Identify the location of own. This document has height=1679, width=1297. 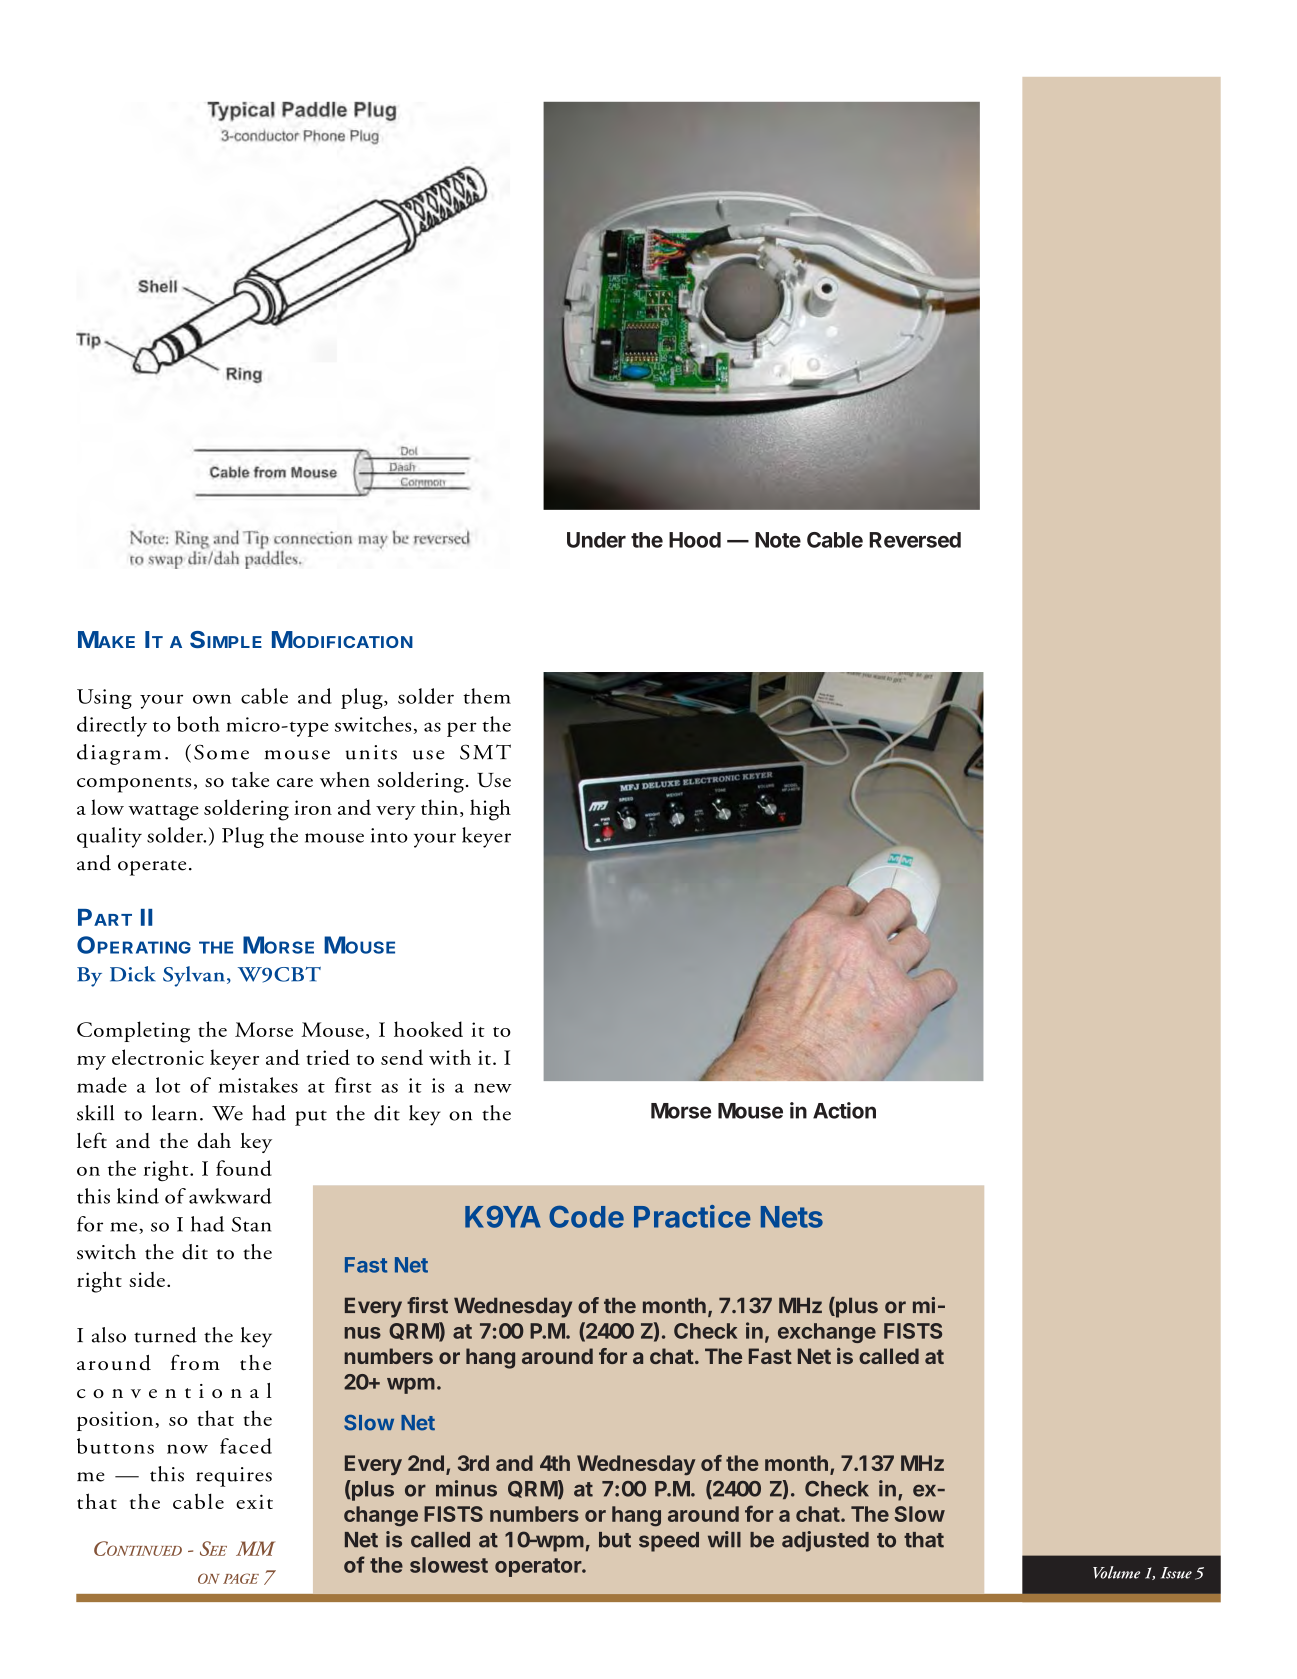
(212, 699).
